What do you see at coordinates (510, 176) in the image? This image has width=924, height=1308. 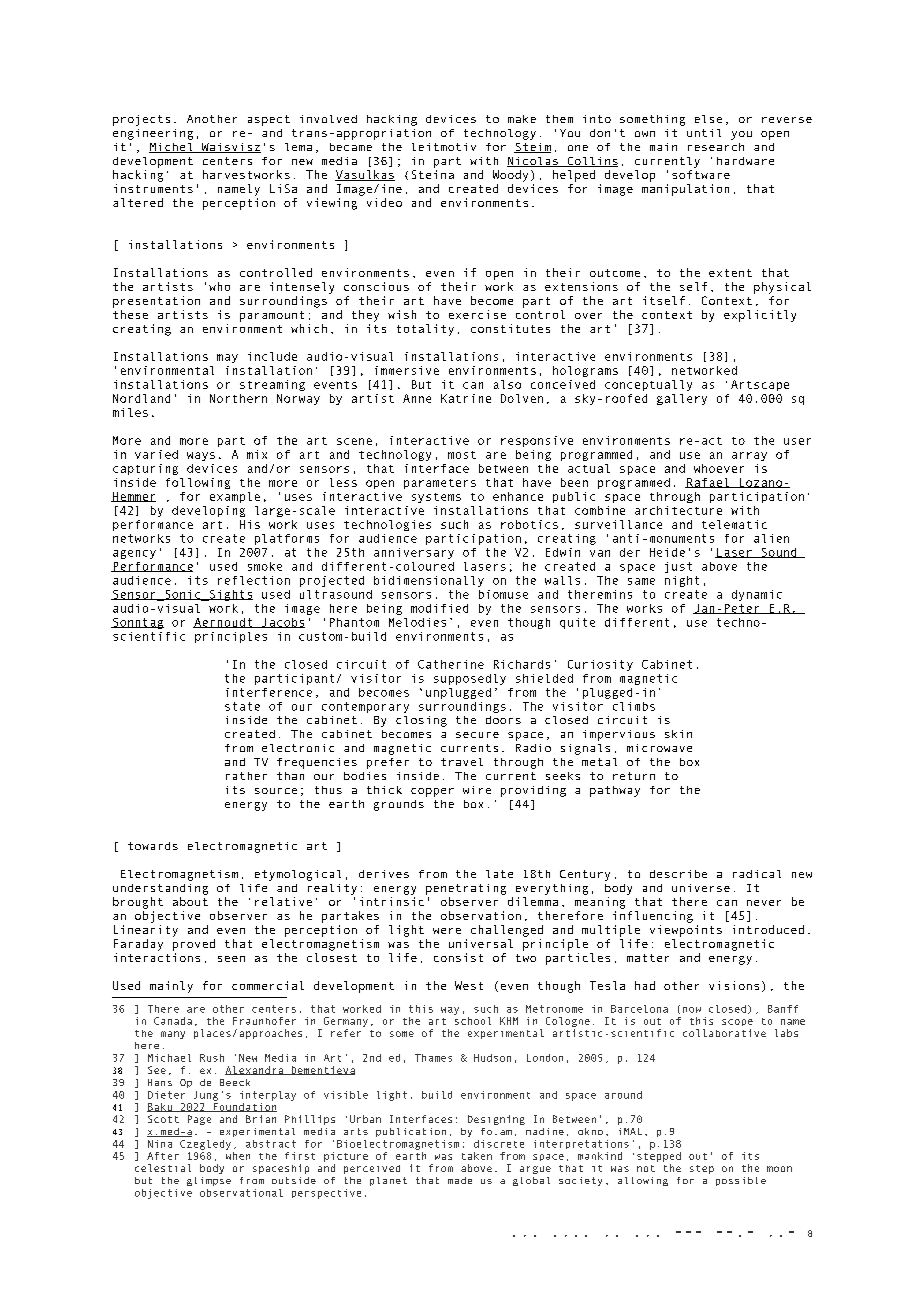 I see `Woody` at bounding box center [510, 176].
